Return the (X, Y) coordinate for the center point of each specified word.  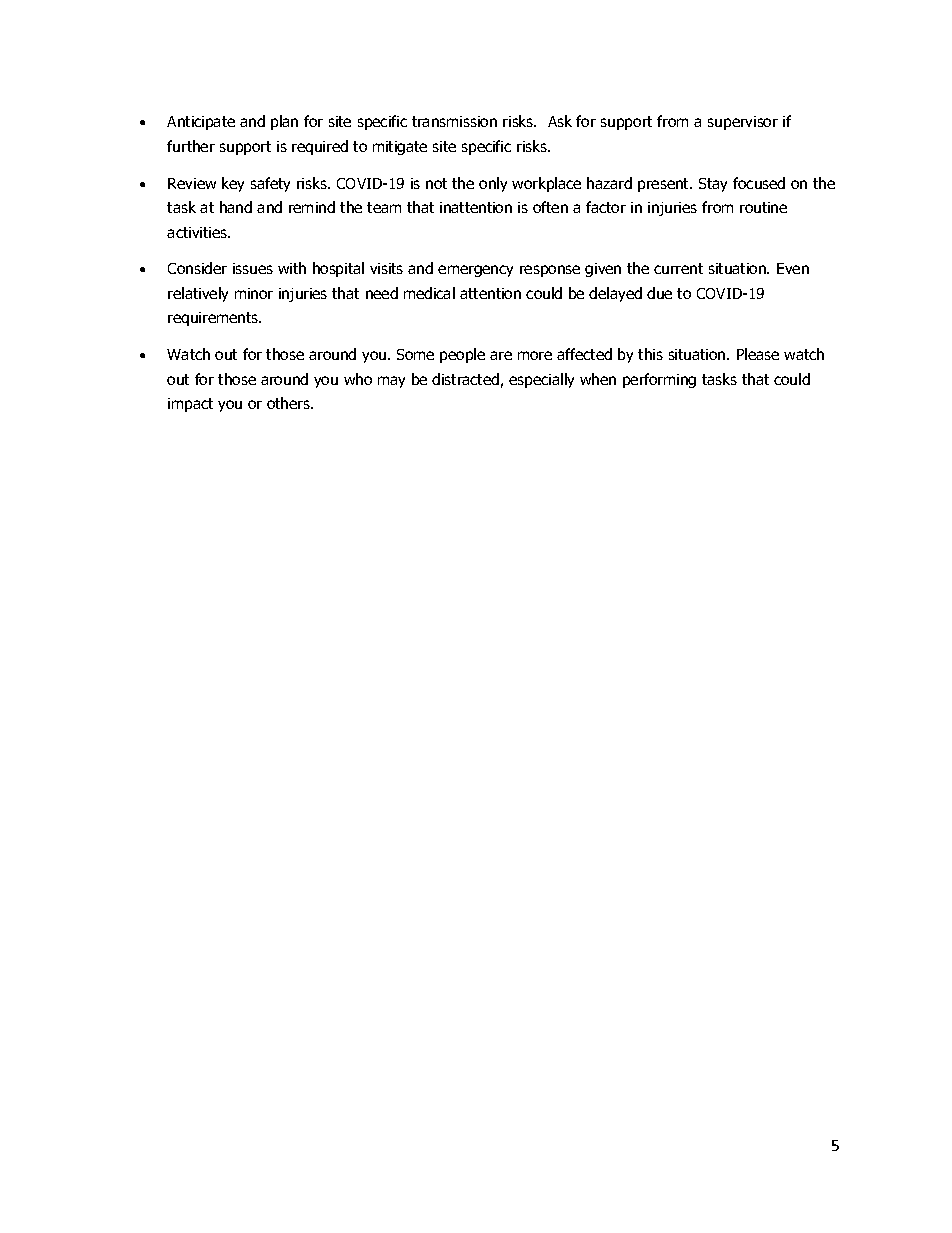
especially (541, 380)
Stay (713, 185)
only (493, 184)
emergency (475, 271)
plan (284, 122)
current (678, 268)
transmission (454, 121)
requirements (214, 319)
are (501, 355)
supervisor (743, 123)
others (289, 403)
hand (236, 207)
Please (758, 354)
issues (253, 268)
